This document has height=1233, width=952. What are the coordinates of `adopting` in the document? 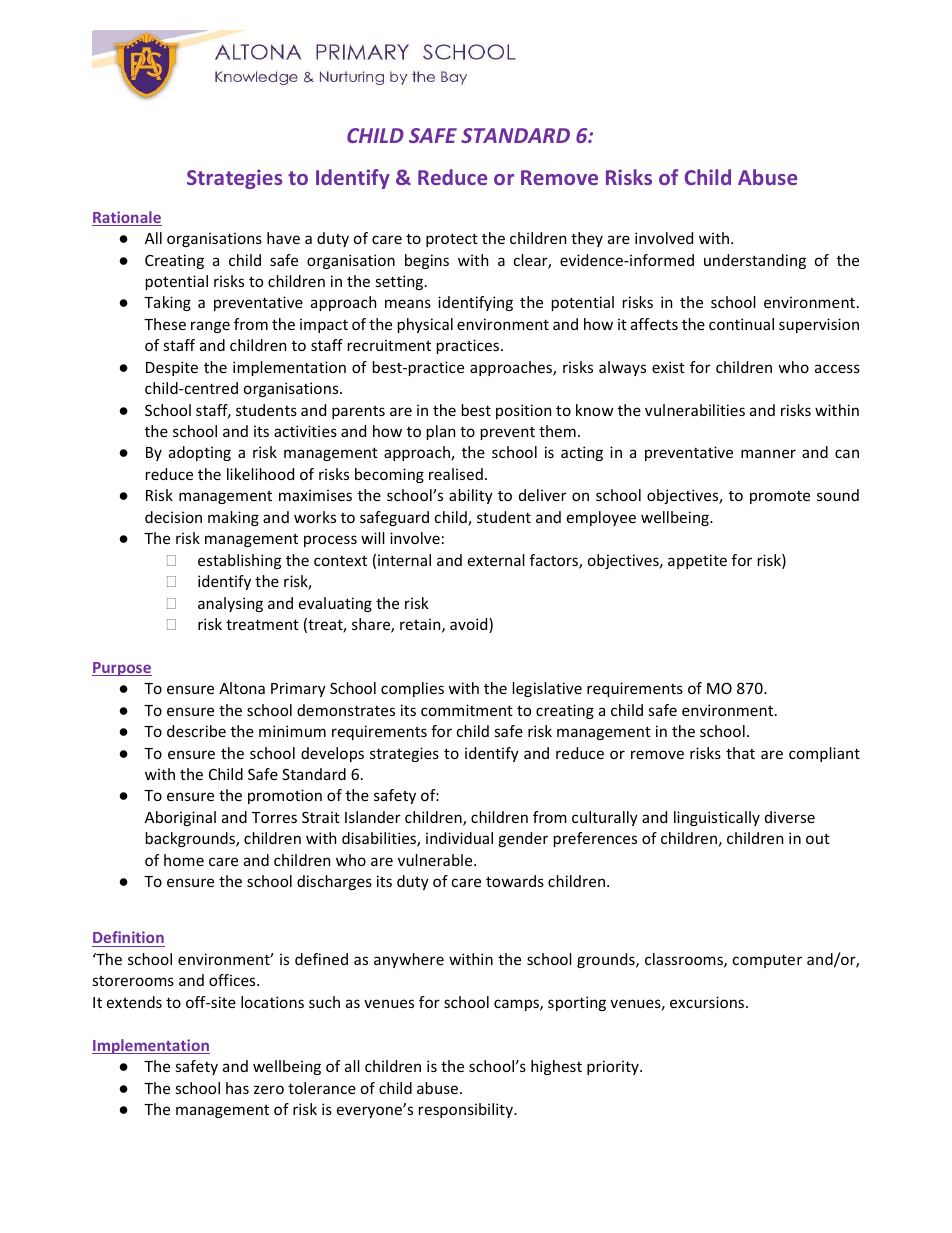 It's located at (200, 453).
